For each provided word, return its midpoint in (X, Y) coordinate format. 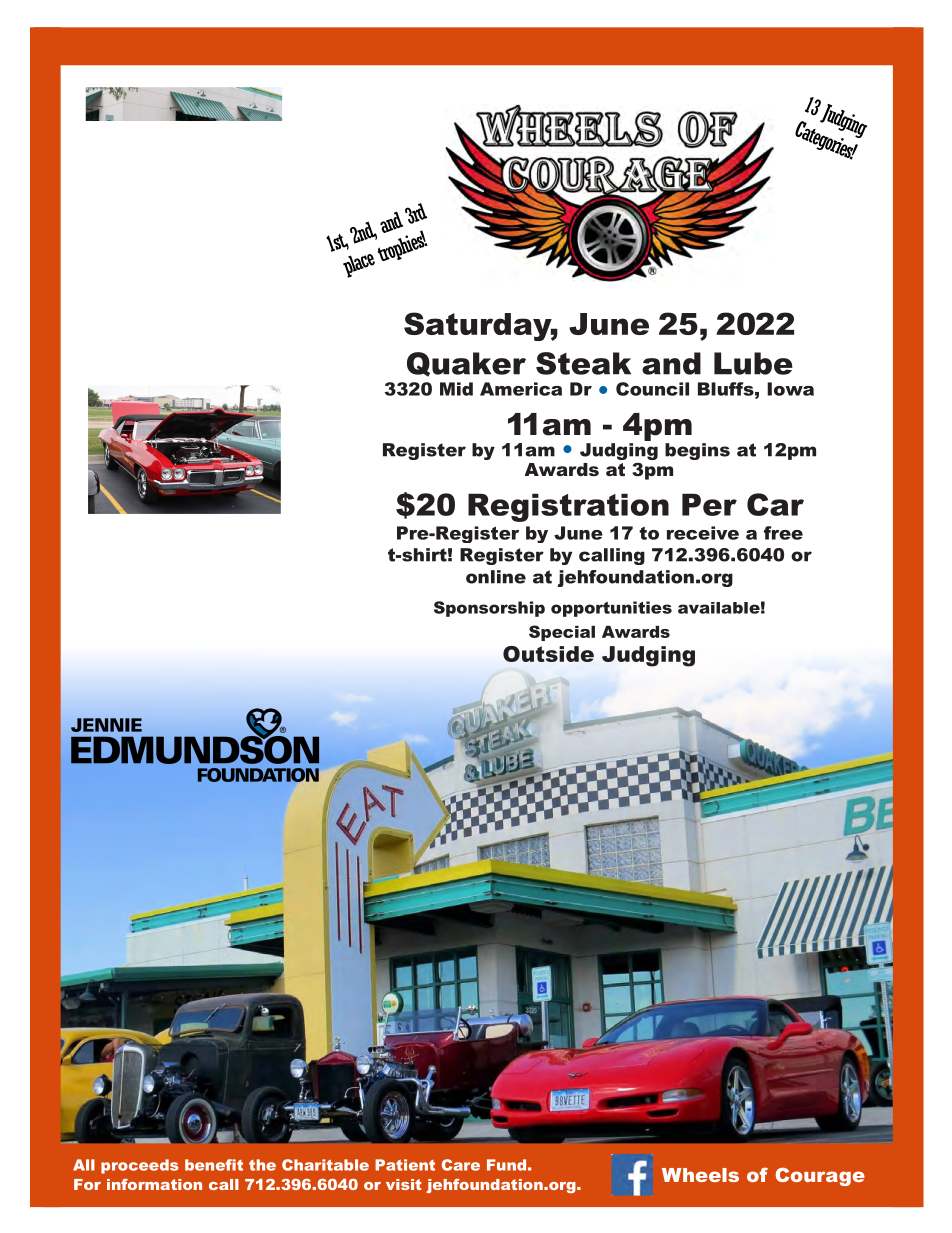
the (262, 1165)
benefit (214, 1165)
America (521, 389)
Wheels (700, 1175)
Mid (456, 389)
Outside (548, 654)
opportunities (611, 609)
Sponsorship (489, 609)
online (496, 577)
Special (562, 633)
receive (703, 533)
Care (461, 1165)
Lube (753, 363)
